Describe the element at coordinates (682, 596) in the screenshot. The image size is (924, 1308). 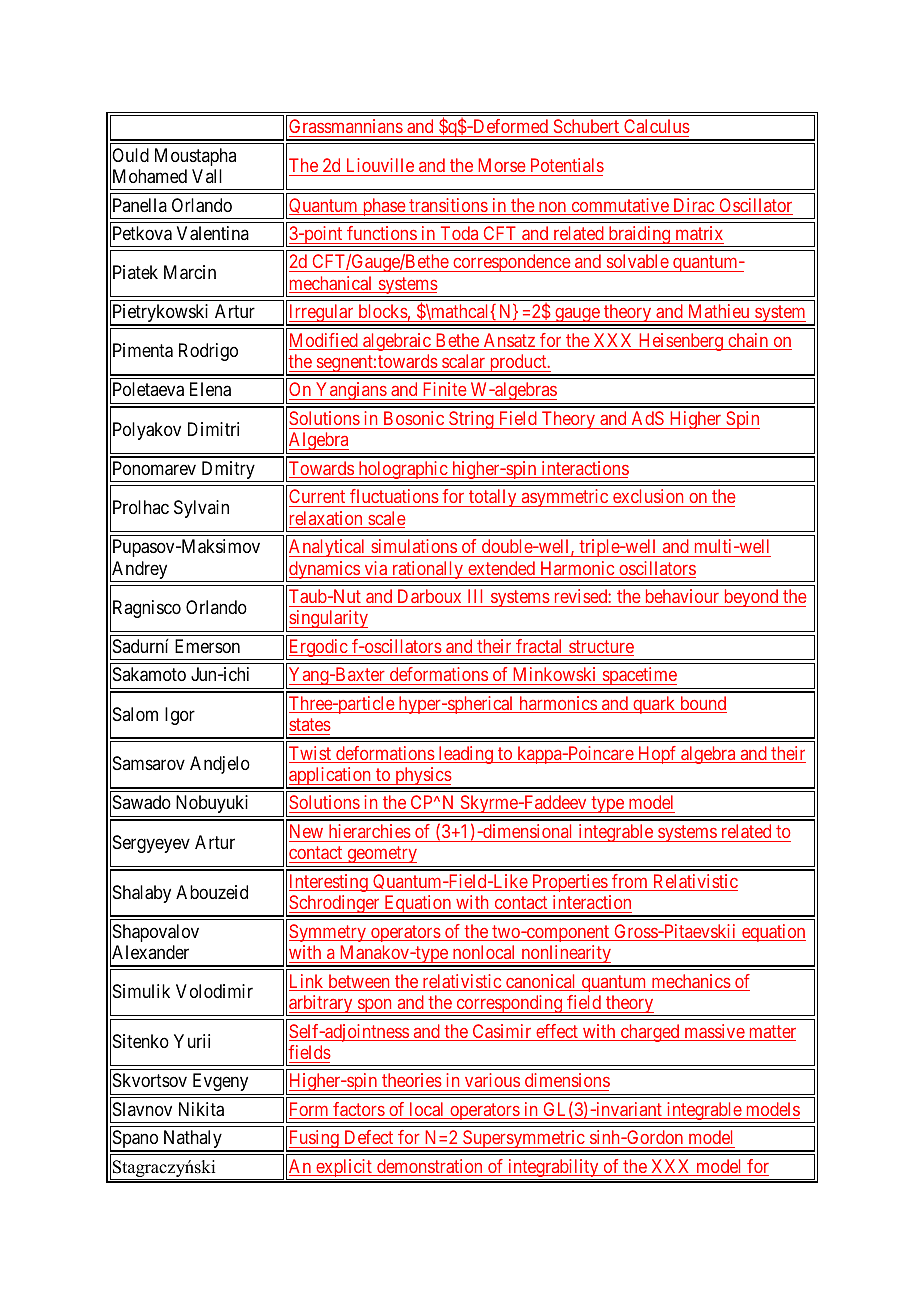
I see `behaviour` at that location.
